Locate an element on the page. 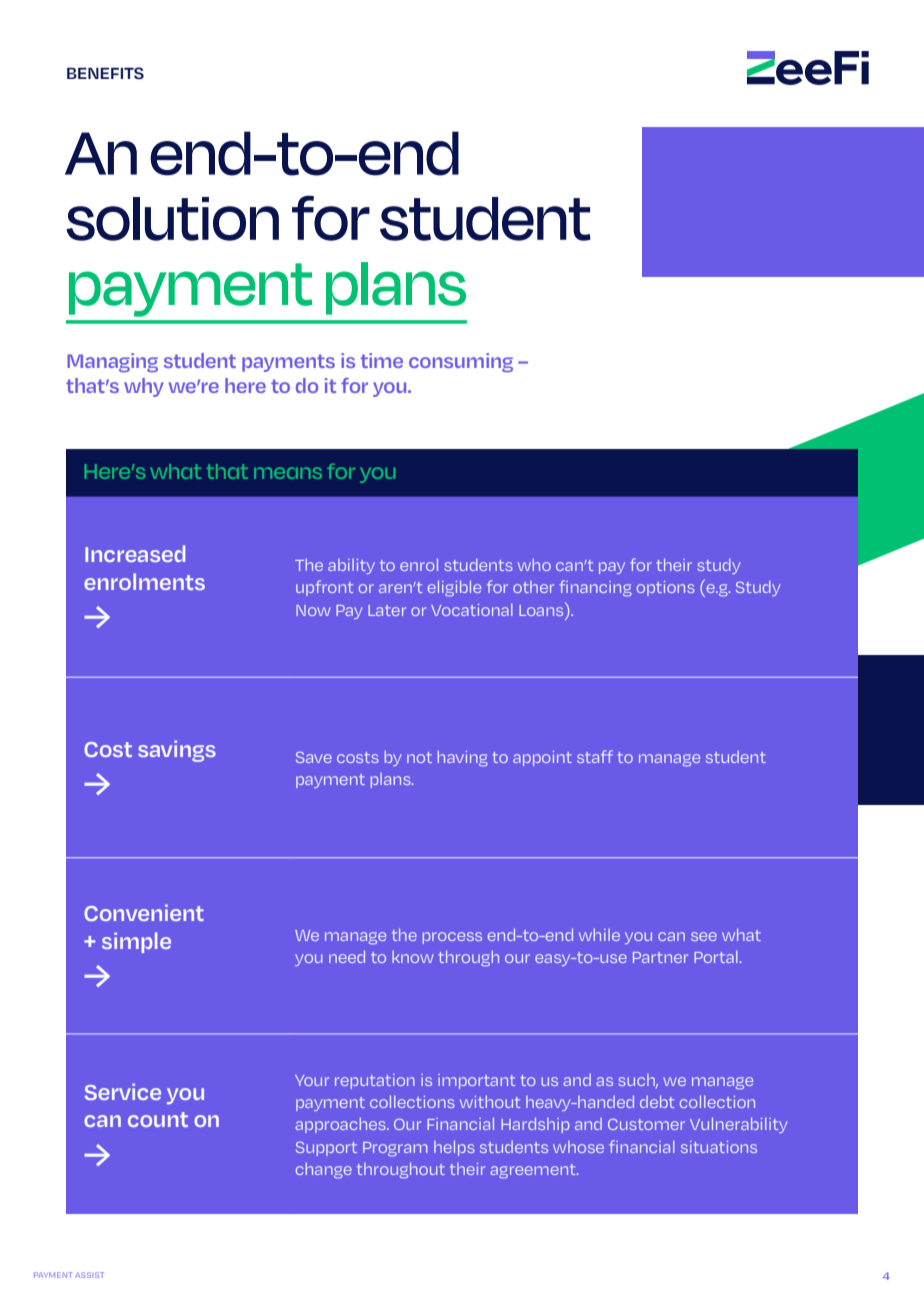 The height and width of the document is (1308, 924). options is located at coordinates (666, 588).
